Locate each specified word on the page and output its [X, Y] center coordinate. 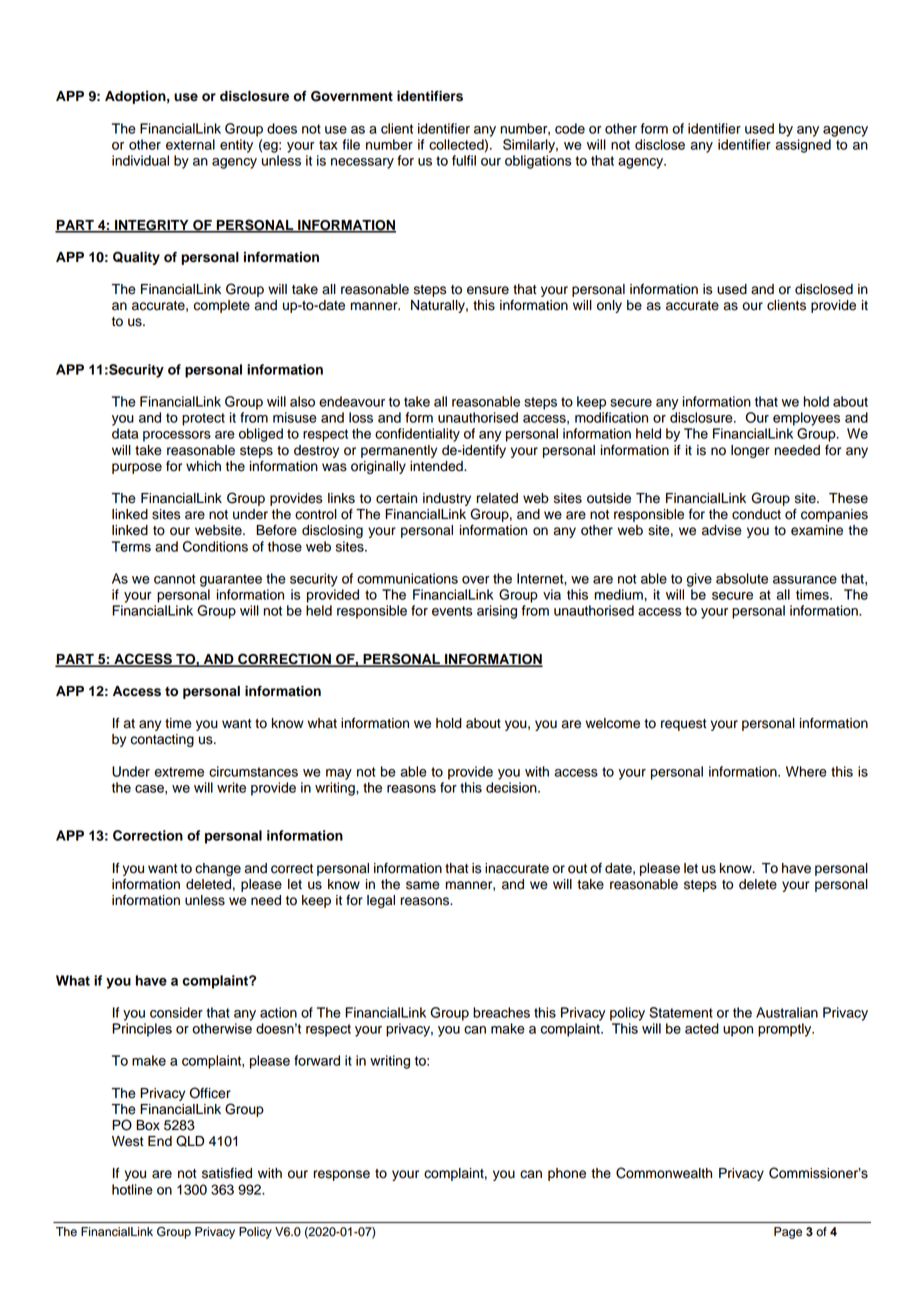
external [190, 144]
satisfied [227, 1173]
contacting [162, 740]
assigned [803, 146]
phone [567, 1174]
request [684, 725]
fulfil [464, 160]
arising [497, 612]
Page [788, 1233]
